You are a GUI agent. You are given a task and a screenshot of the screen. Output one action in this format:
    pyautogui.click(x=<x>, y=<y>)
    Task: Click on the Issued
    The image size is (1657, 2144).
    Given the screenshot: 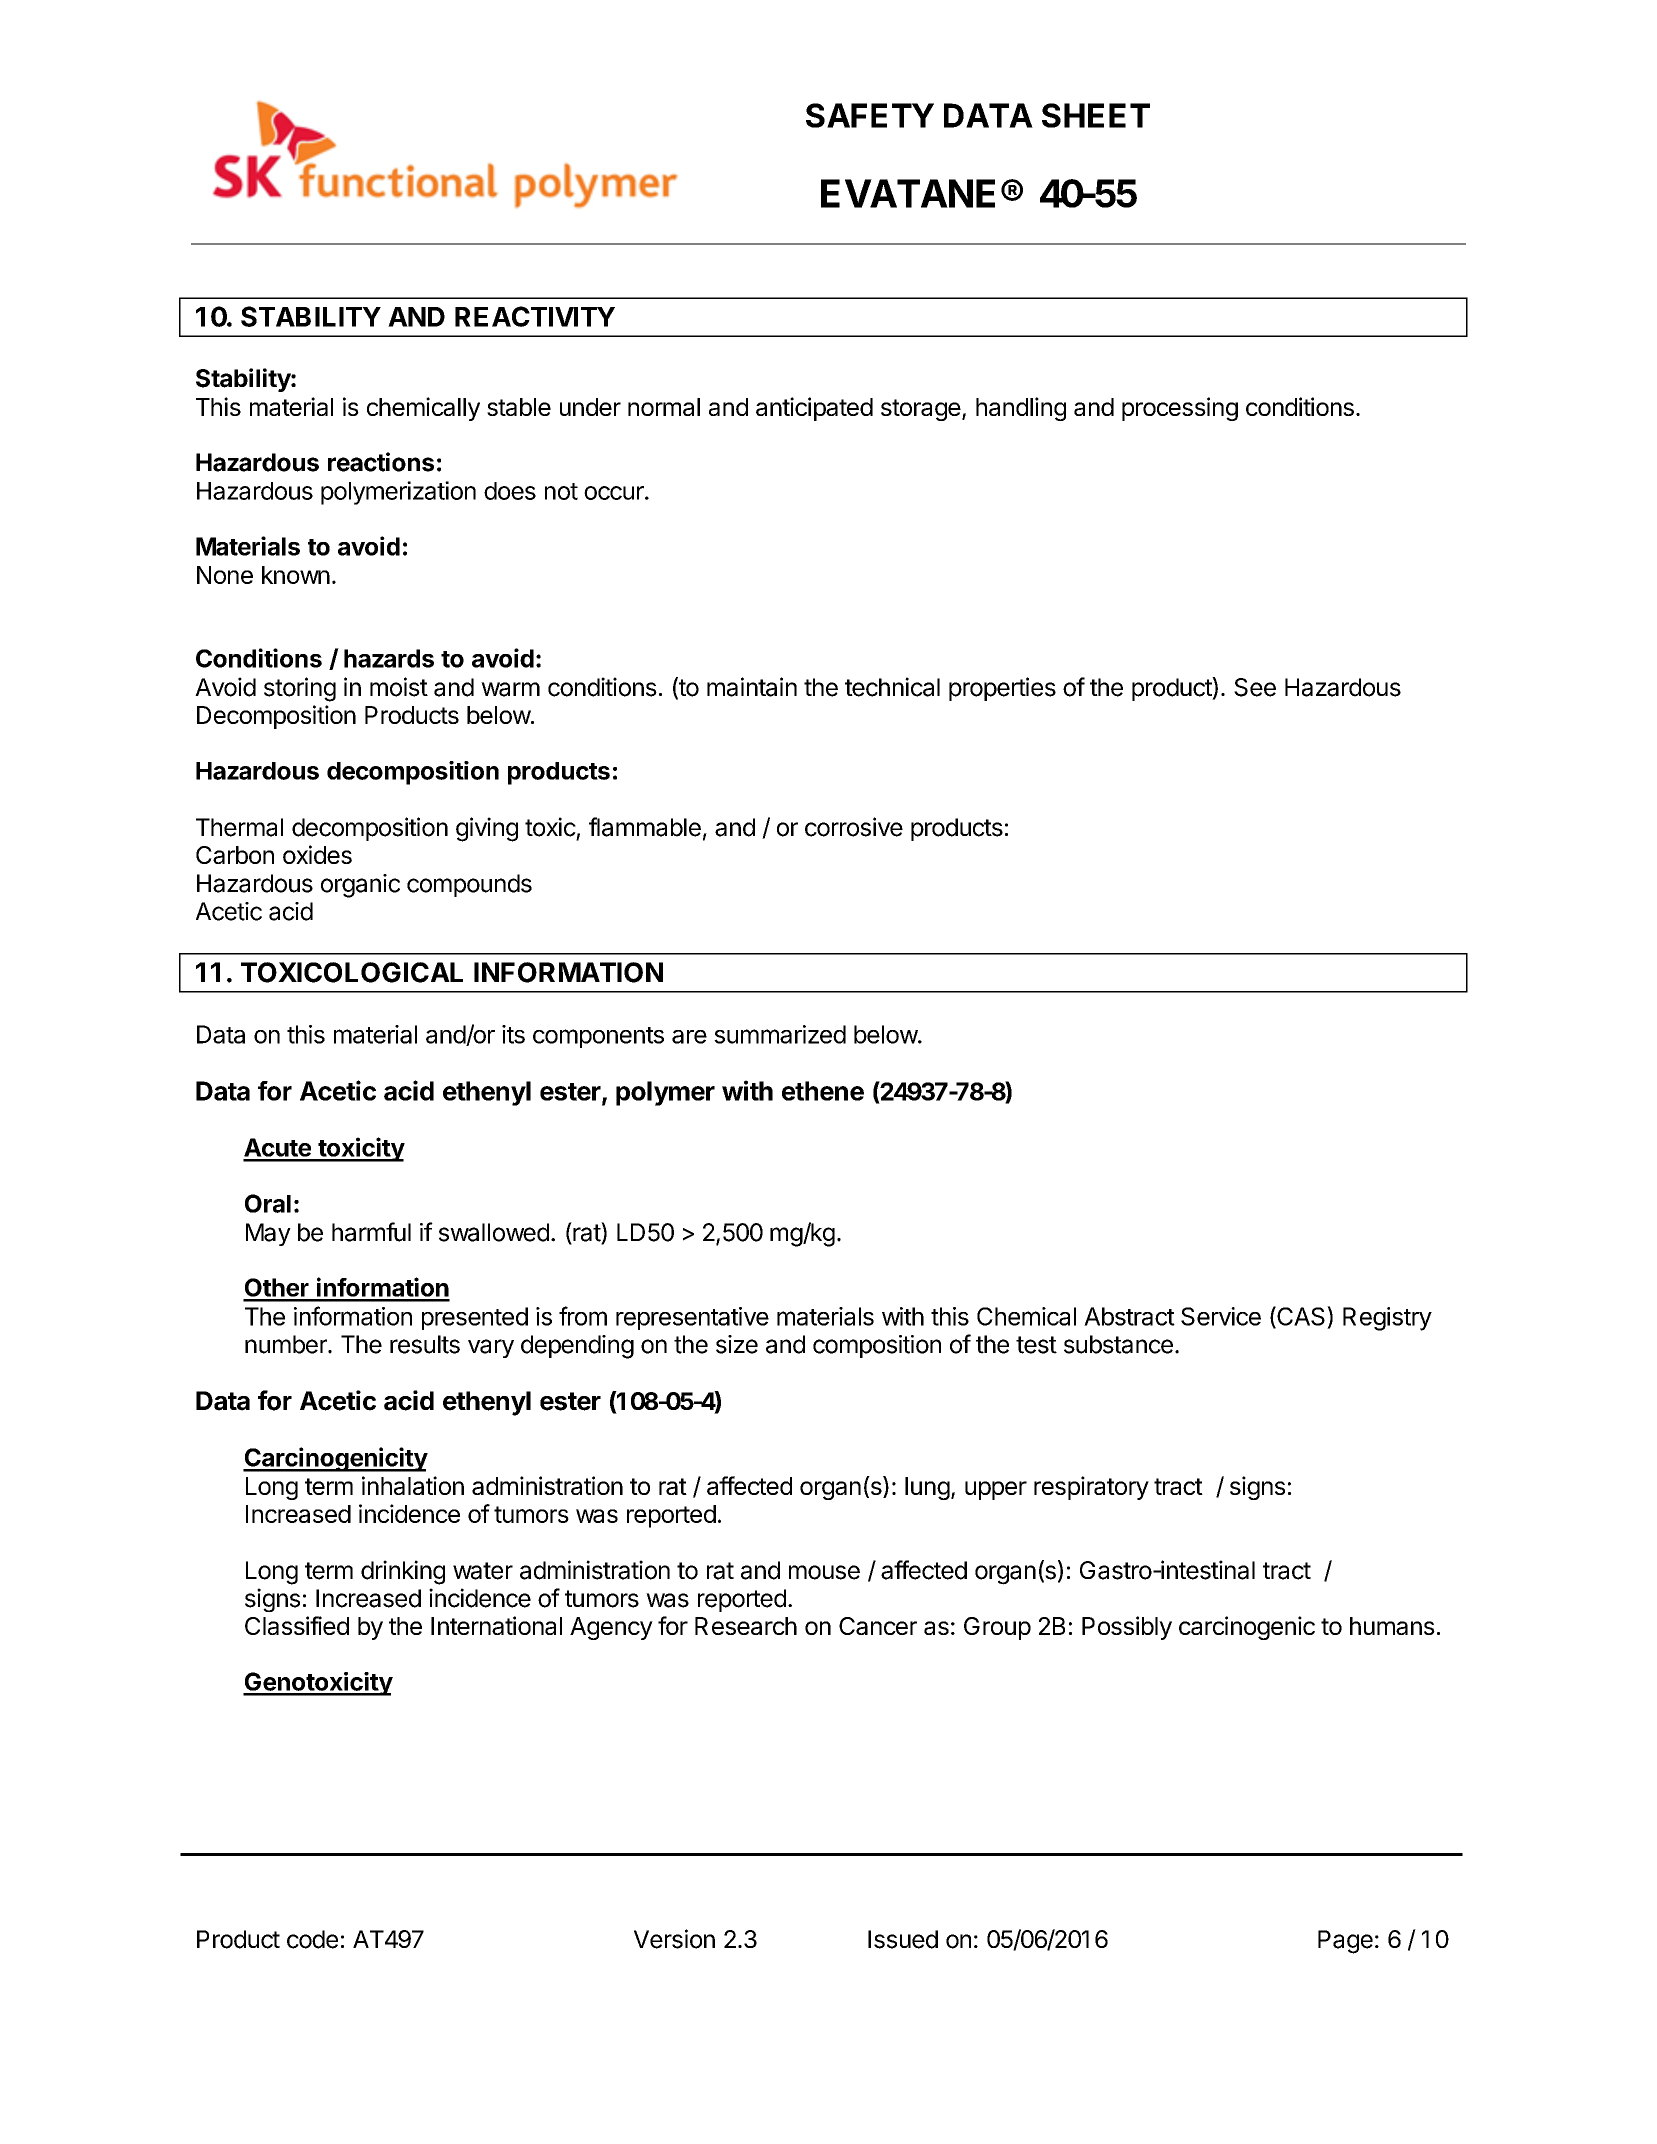 What is the action you would take?
    pyautogui.click(x=903, y=1939)
